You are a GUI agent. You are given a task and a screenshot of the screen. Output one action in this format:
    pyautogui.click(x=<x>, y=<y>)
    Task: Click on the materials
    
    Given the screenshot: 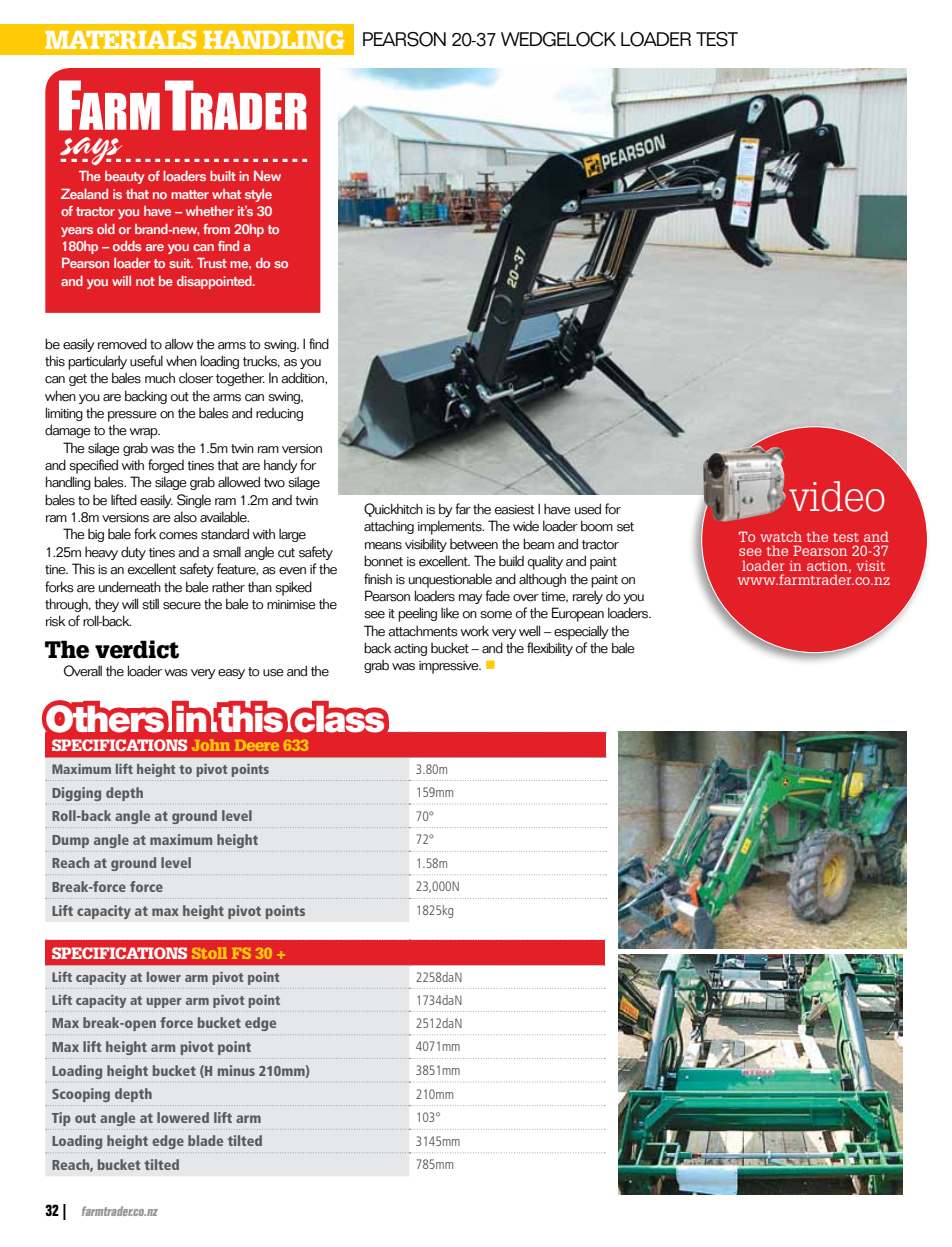 What is the action you would take?
    pyautogui.click(x=121, y=39)
